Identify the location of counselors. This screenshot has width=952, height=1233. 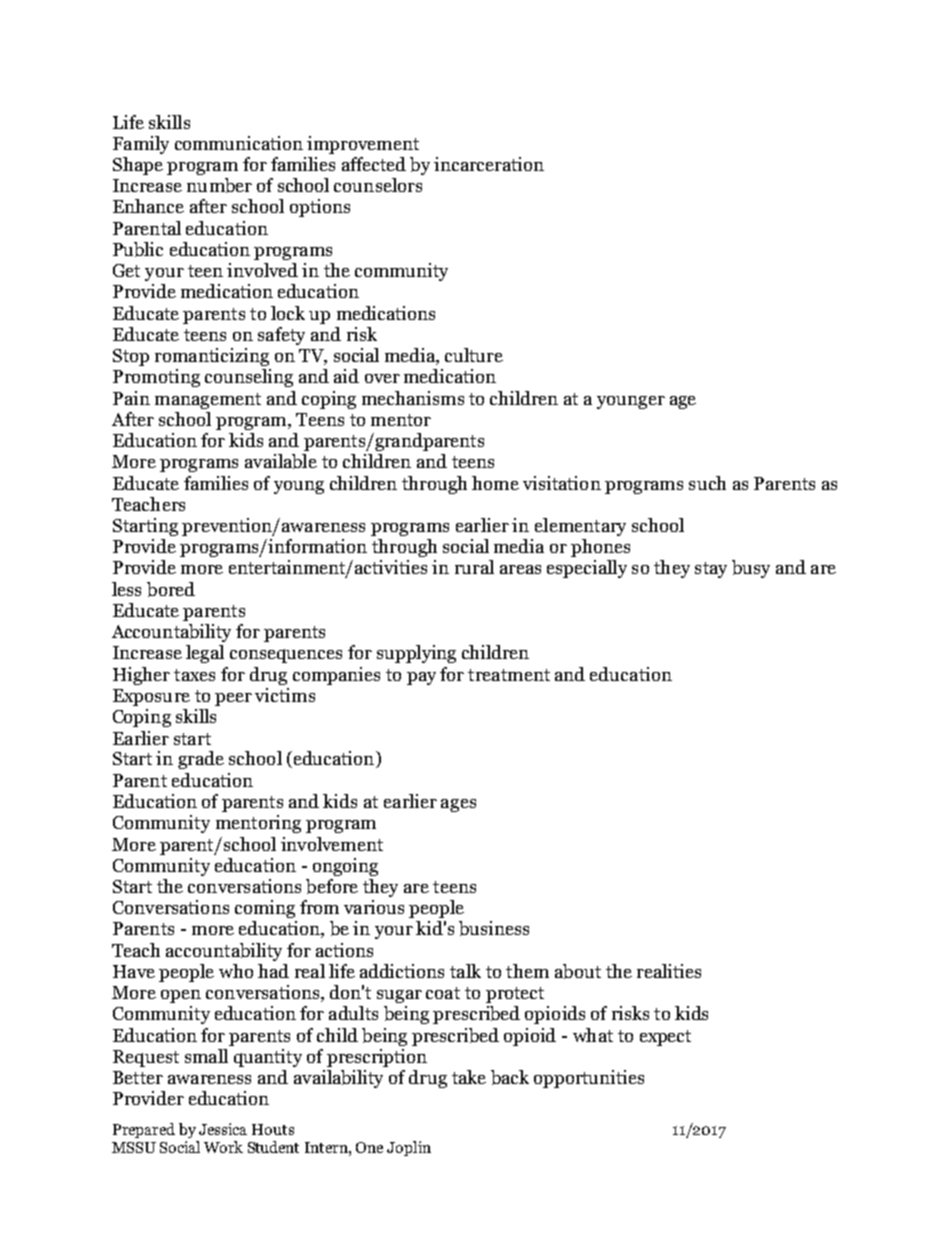
(378, 185).
